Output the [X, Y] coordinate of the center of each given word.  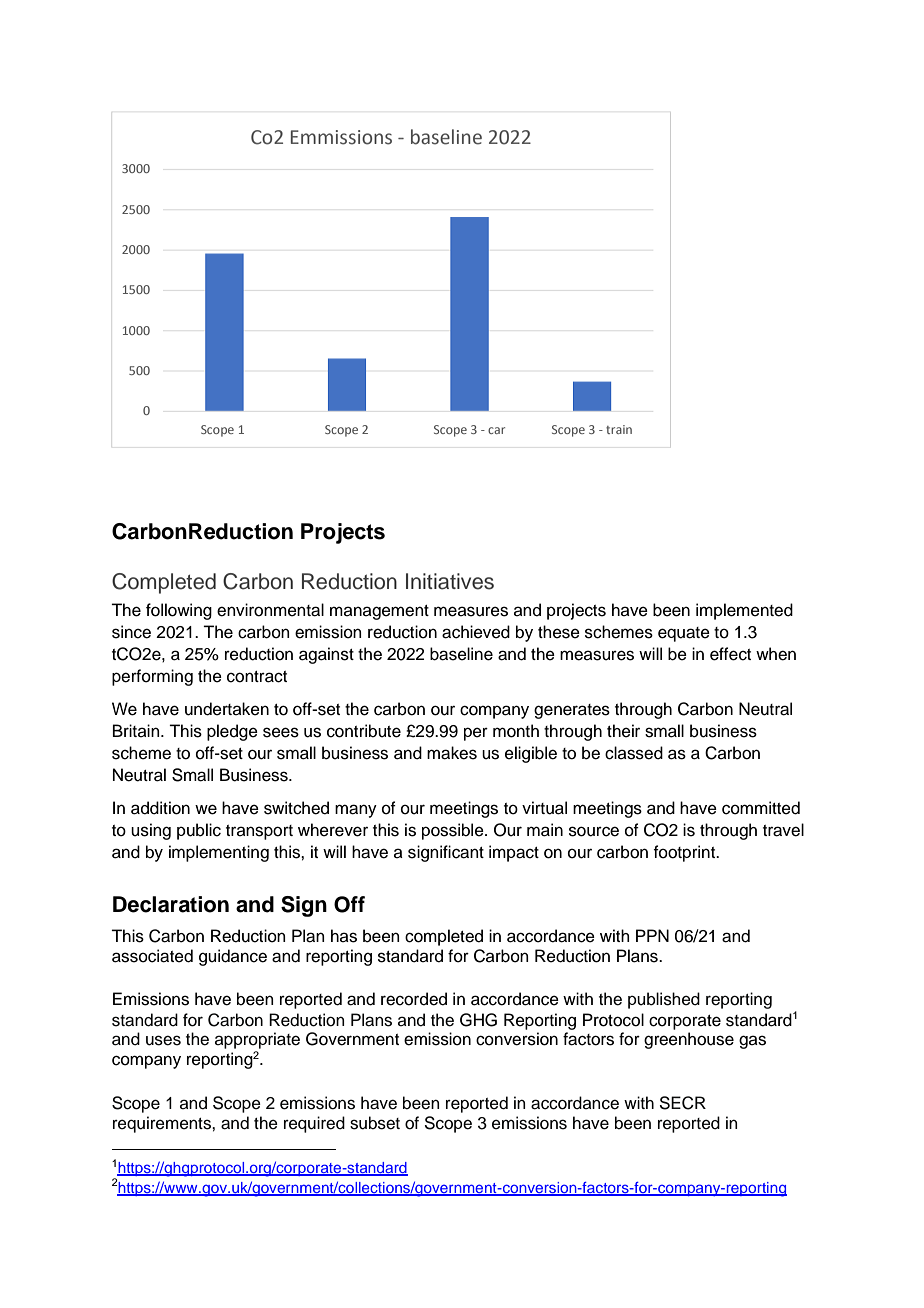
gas [752, 1042]
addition [160, 808]
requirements [163, 1124]
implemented [744, 611]
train [619, 429]
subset [375, 1123]
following [179, 611]
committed [761, 808]
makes [452, 753]
